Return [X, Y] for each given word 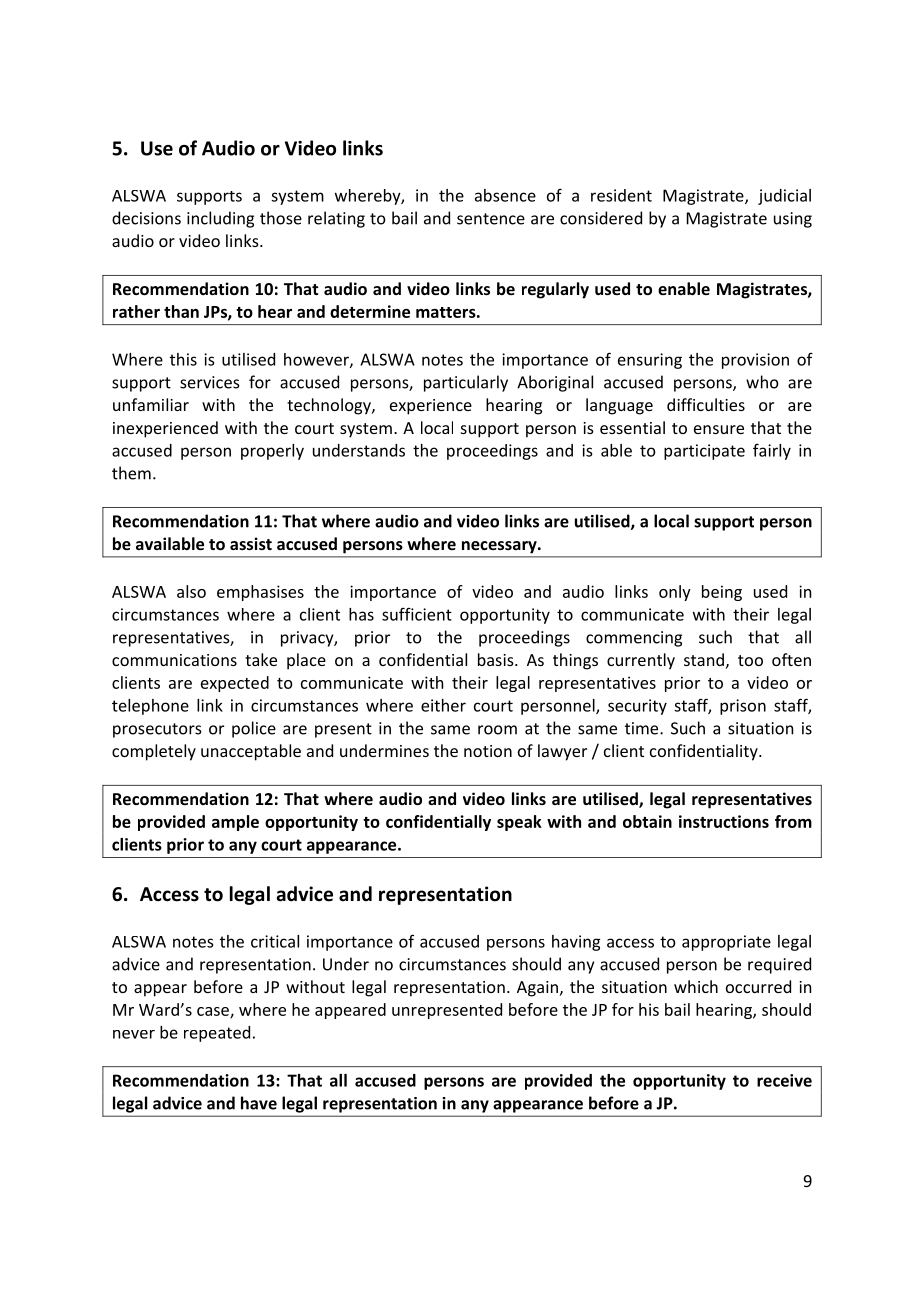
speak [519, 823]
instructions [724, 821]
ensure [719, 429]
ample [235, 823]
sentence [491, 219]
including [220, 219]
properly [272, 452]
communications [174, 660]
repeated [217, 1034]
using [793, 220]
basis [497, 659]
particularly [466, 383]
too [750, 660]
